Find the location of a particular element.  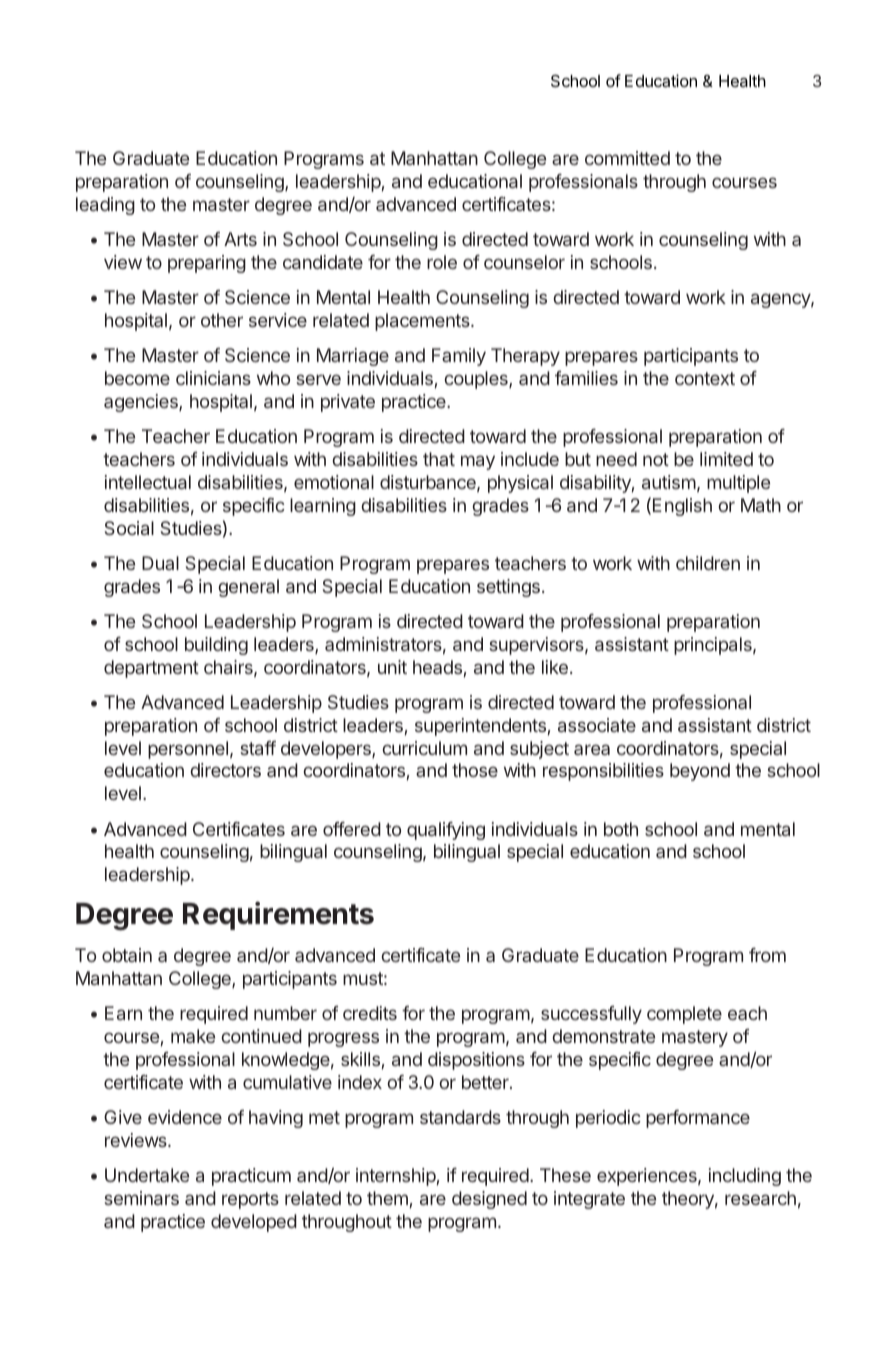

directors is located at coordinates (225, 770).
